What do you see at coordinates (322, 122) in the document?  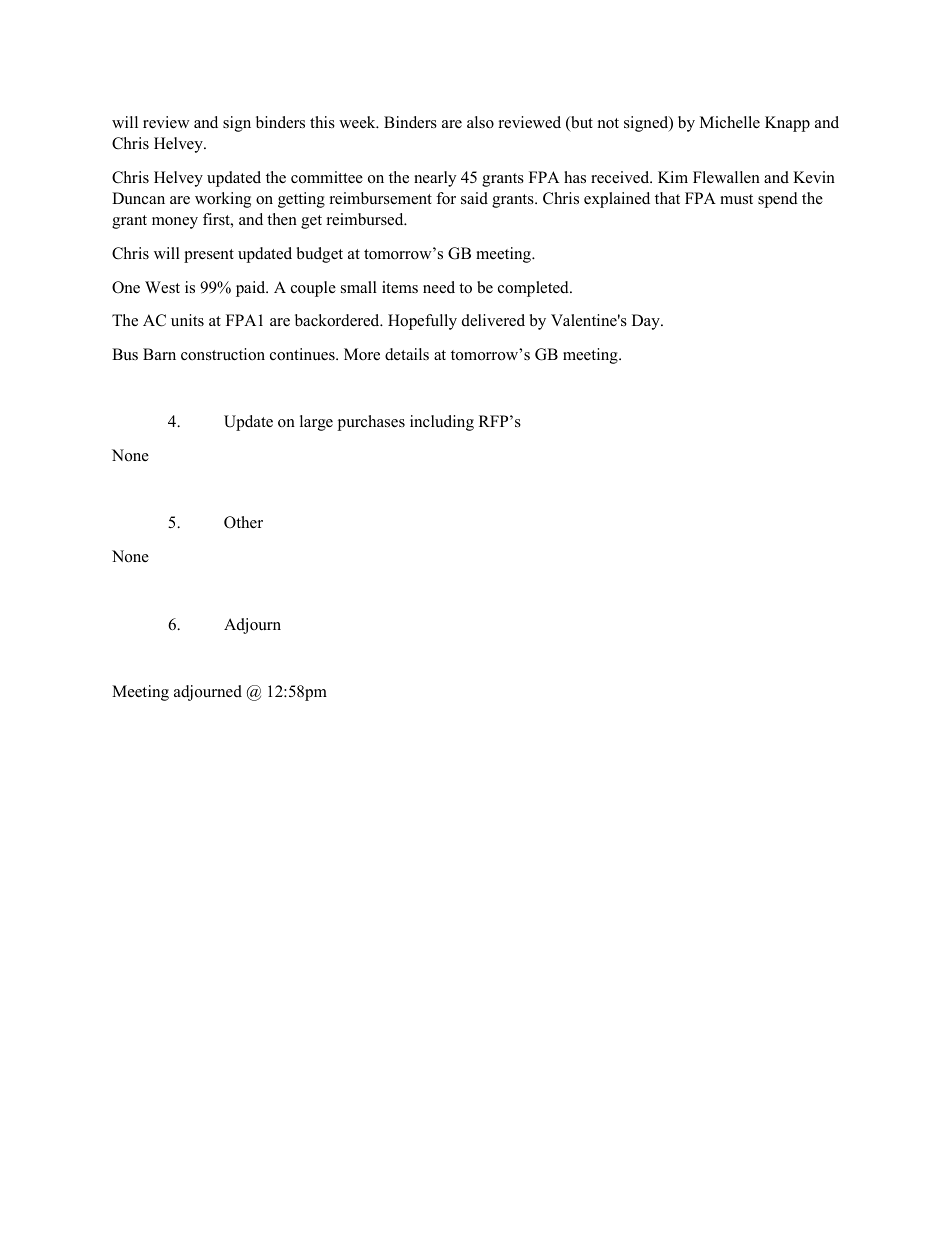 I see `this` at bounding box center [322, 122].
